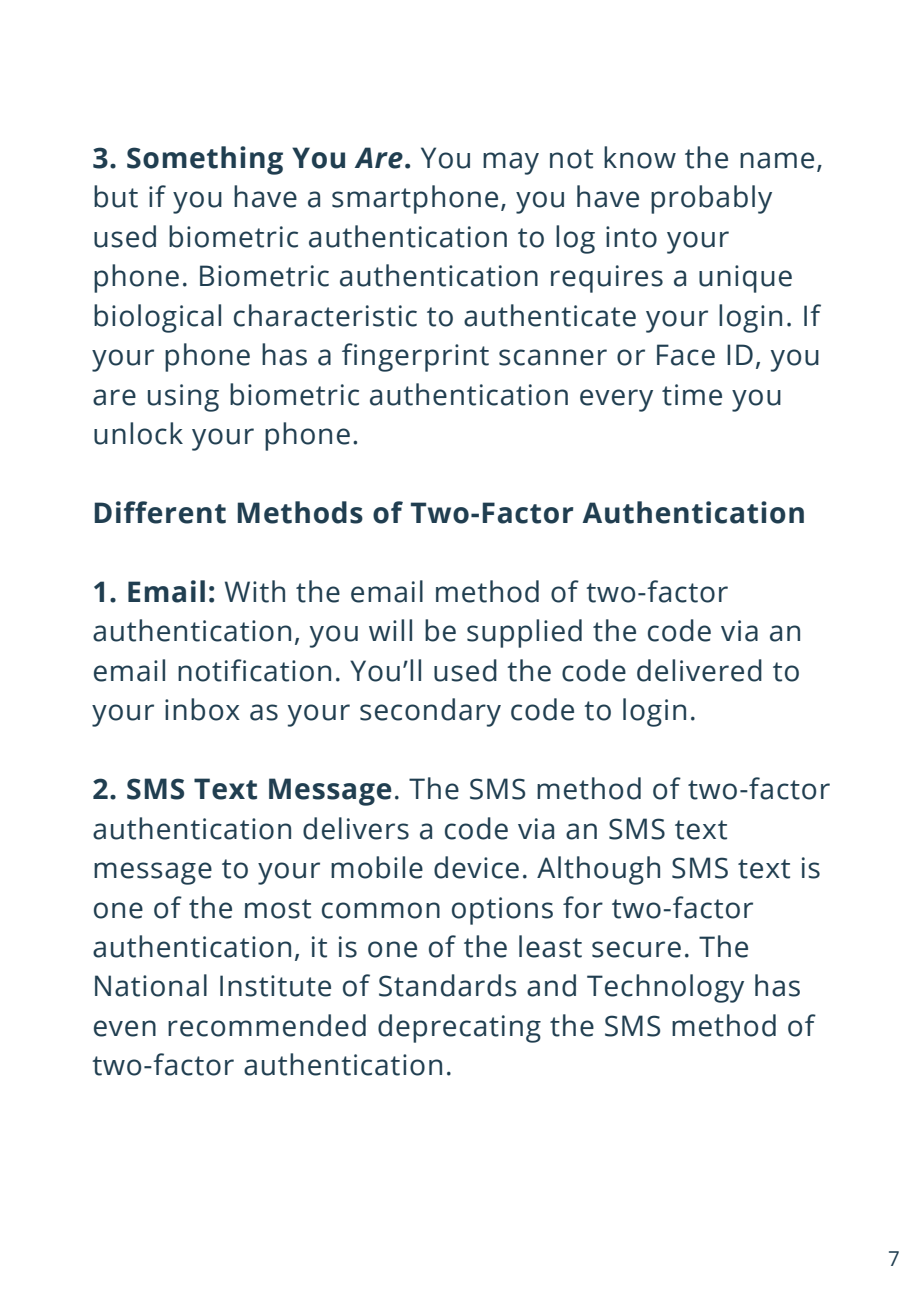 The image size is (924, 1294). I want to click on With, so click(255, 591).
